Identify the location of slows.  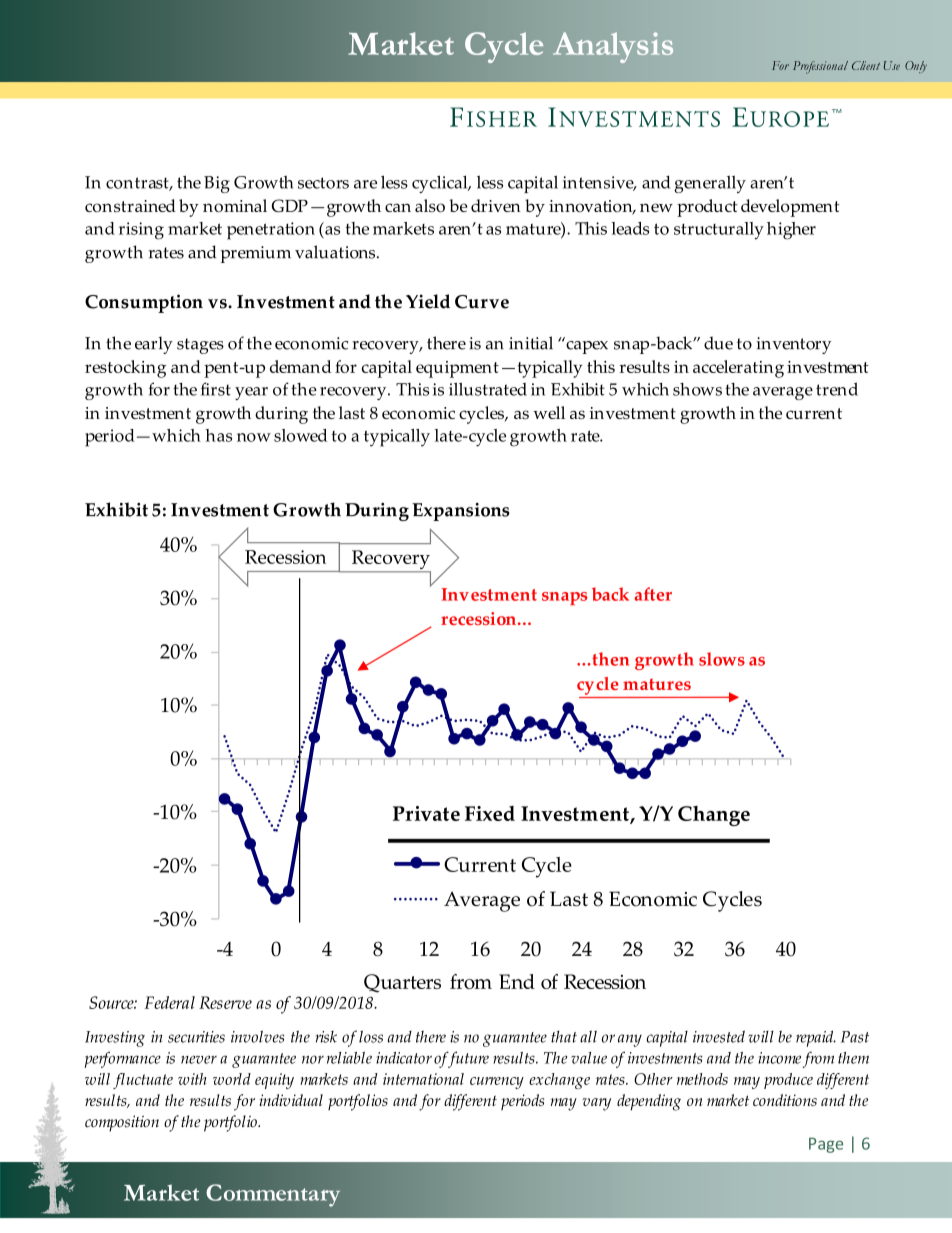
(722, 659).
